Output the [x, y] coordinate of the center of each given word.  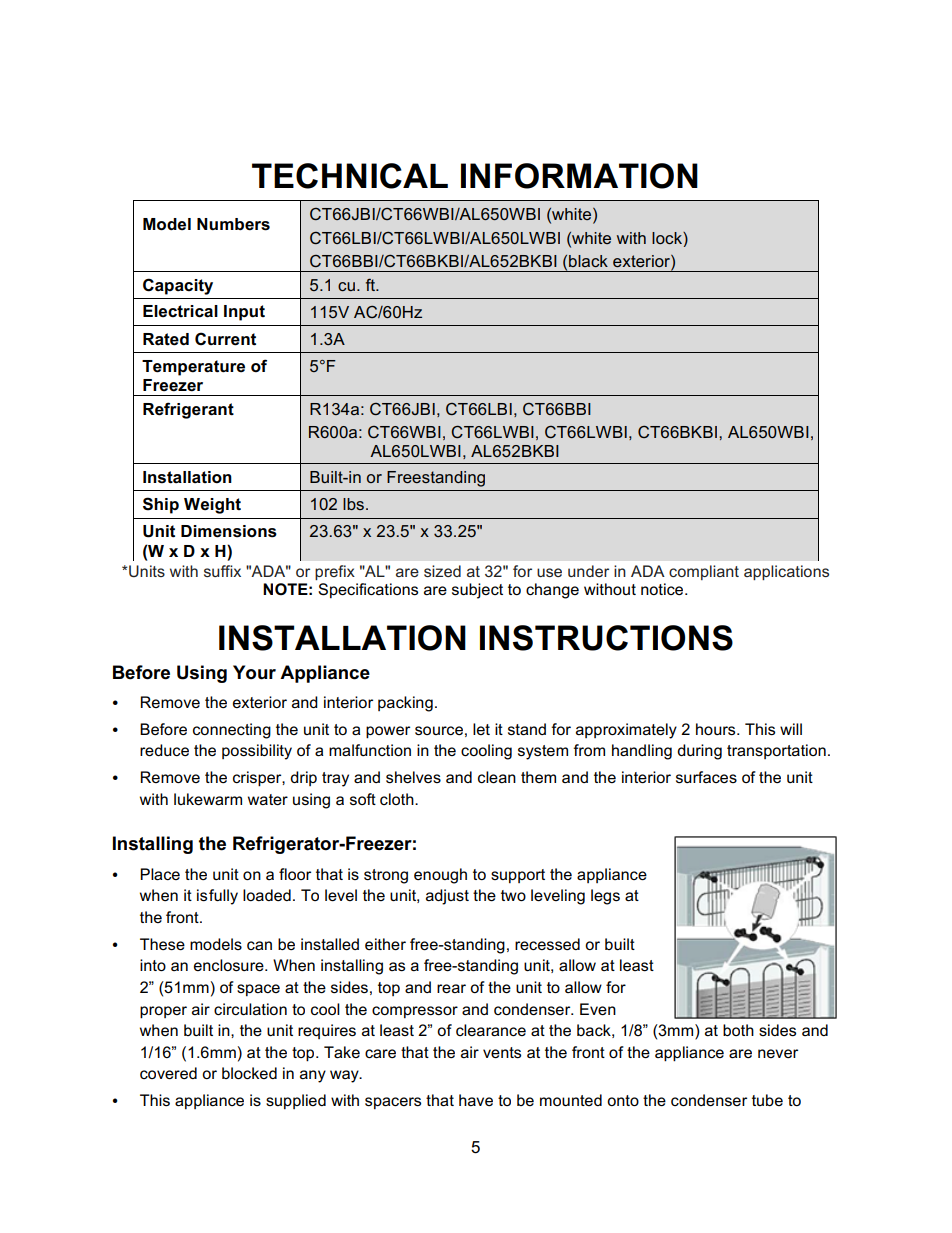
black [588, 261]
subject [477, 591]
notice [663, 589]
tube [767, 1100]
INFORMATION [579, 176]
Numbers [233, 224]
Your [254, 672]
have [476, 1100]
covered [168, 1073]
